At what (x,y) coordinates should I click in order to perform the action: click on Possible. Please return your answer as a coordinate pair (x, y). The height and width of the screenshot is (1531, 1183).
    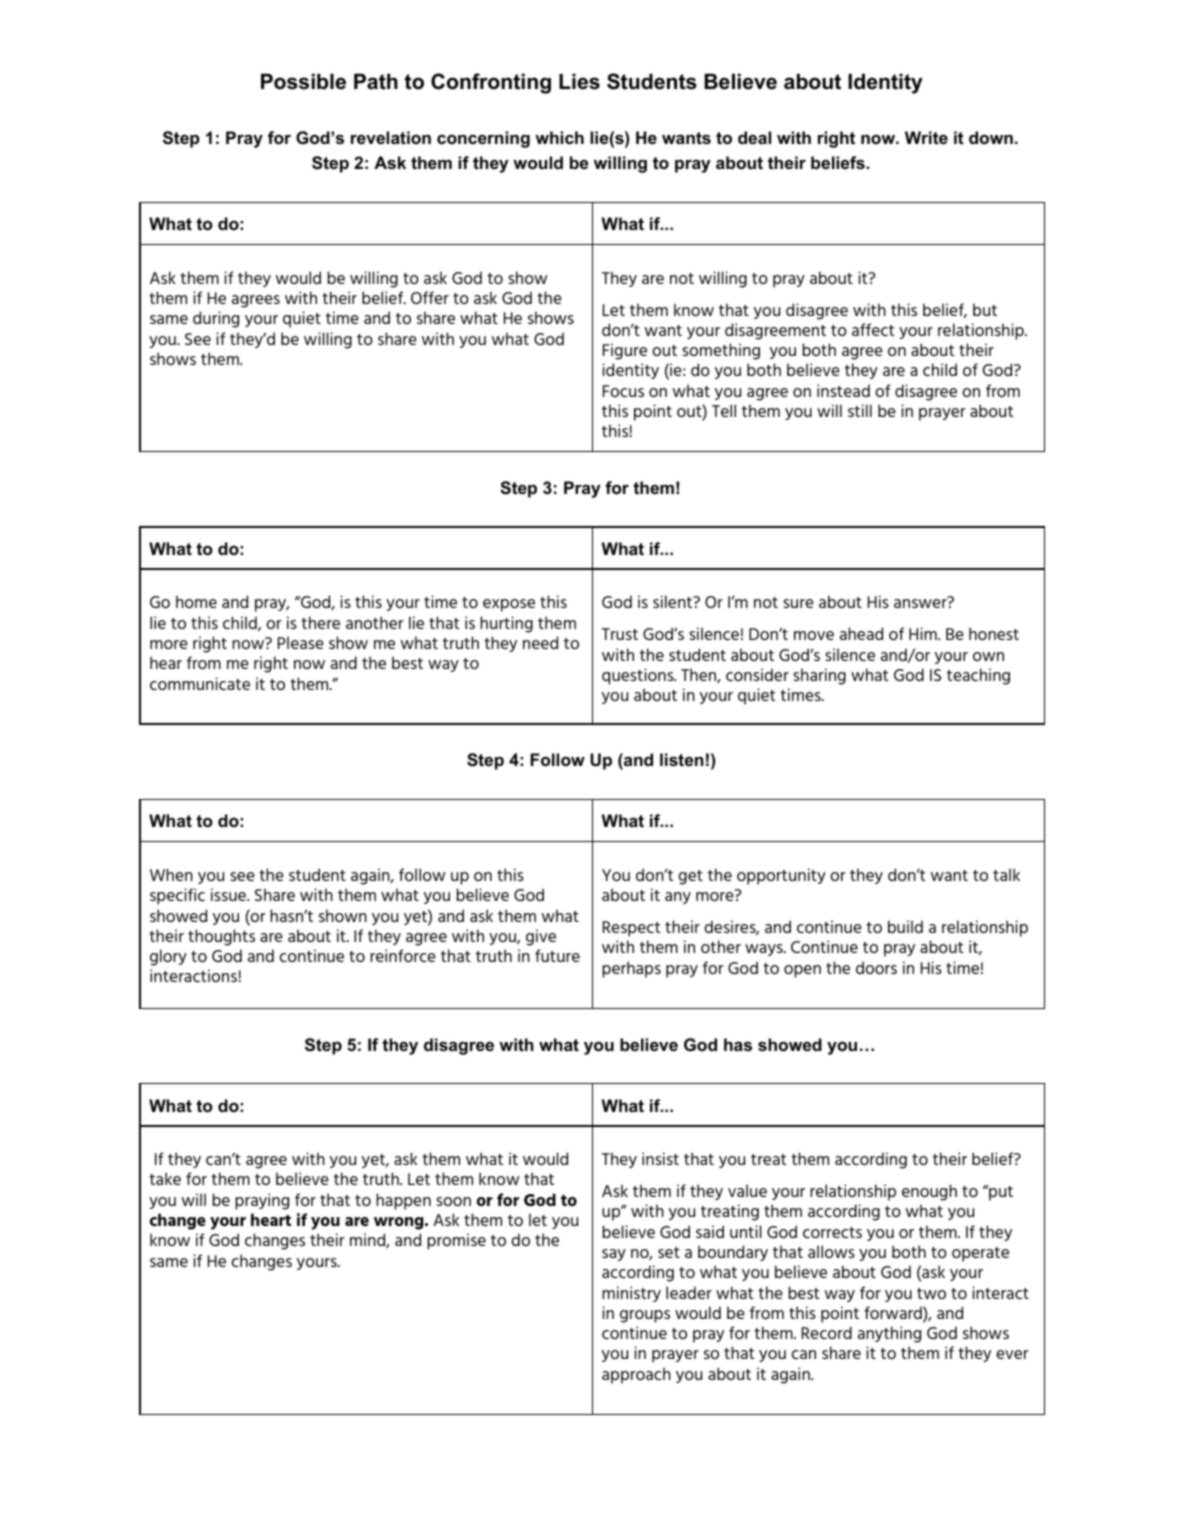
    Looking at the image, I should click on (303, 81).
